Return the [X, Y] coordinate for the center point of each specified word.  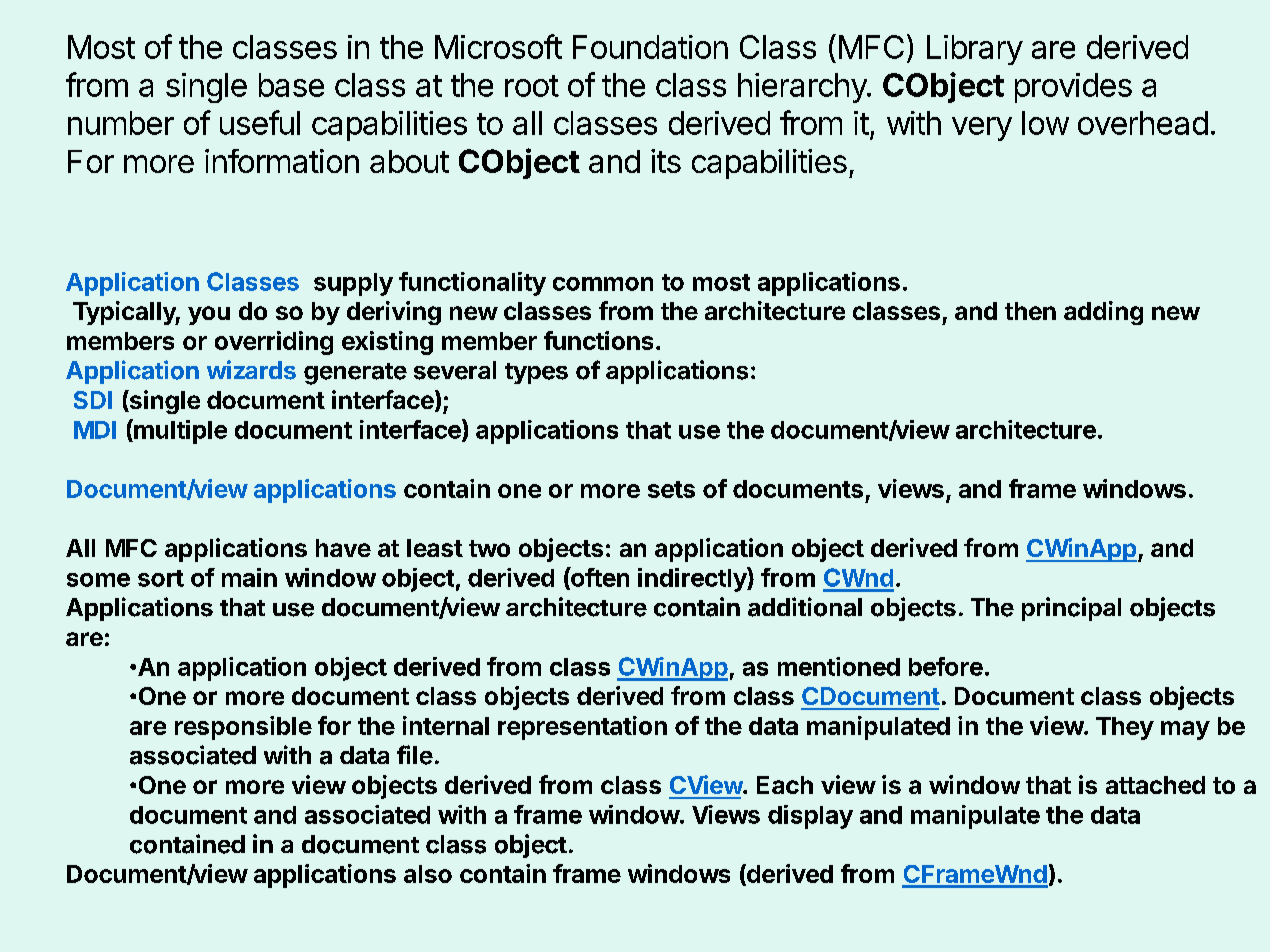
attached [1155, 785]
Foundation [650, 47]
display [810, 817]
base [291, 85]
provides [1073, 88]
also [428, 874]
